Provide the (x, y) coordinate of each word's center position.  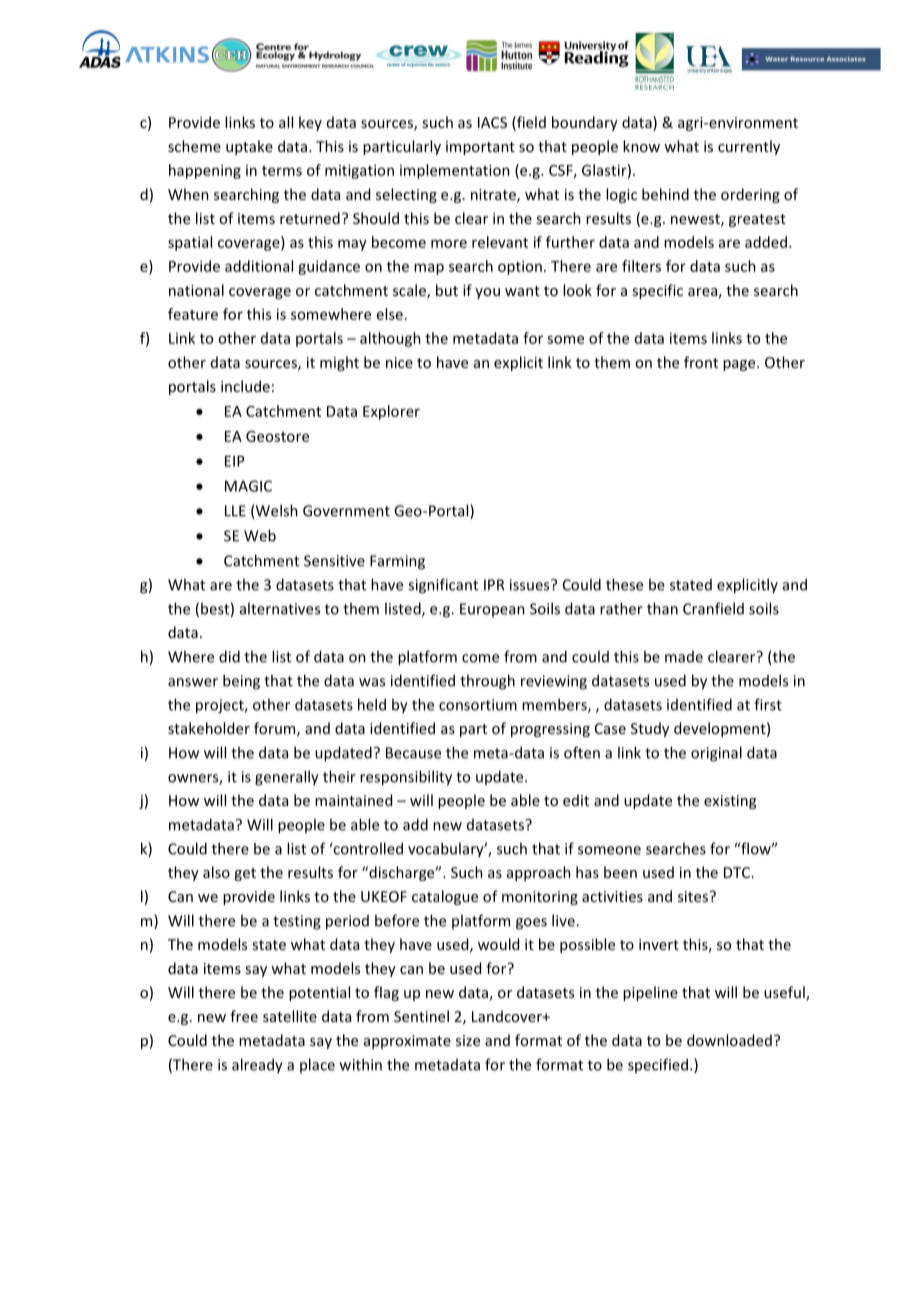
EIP (235, 461)
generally (287, 778)
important (480, 148)
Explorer (391, 412)
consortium (478, 705)
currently (749, 147)
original (716, 754)
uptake (249, 147)
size (468, 1040)
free (244, 1016)
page (740, 365)
